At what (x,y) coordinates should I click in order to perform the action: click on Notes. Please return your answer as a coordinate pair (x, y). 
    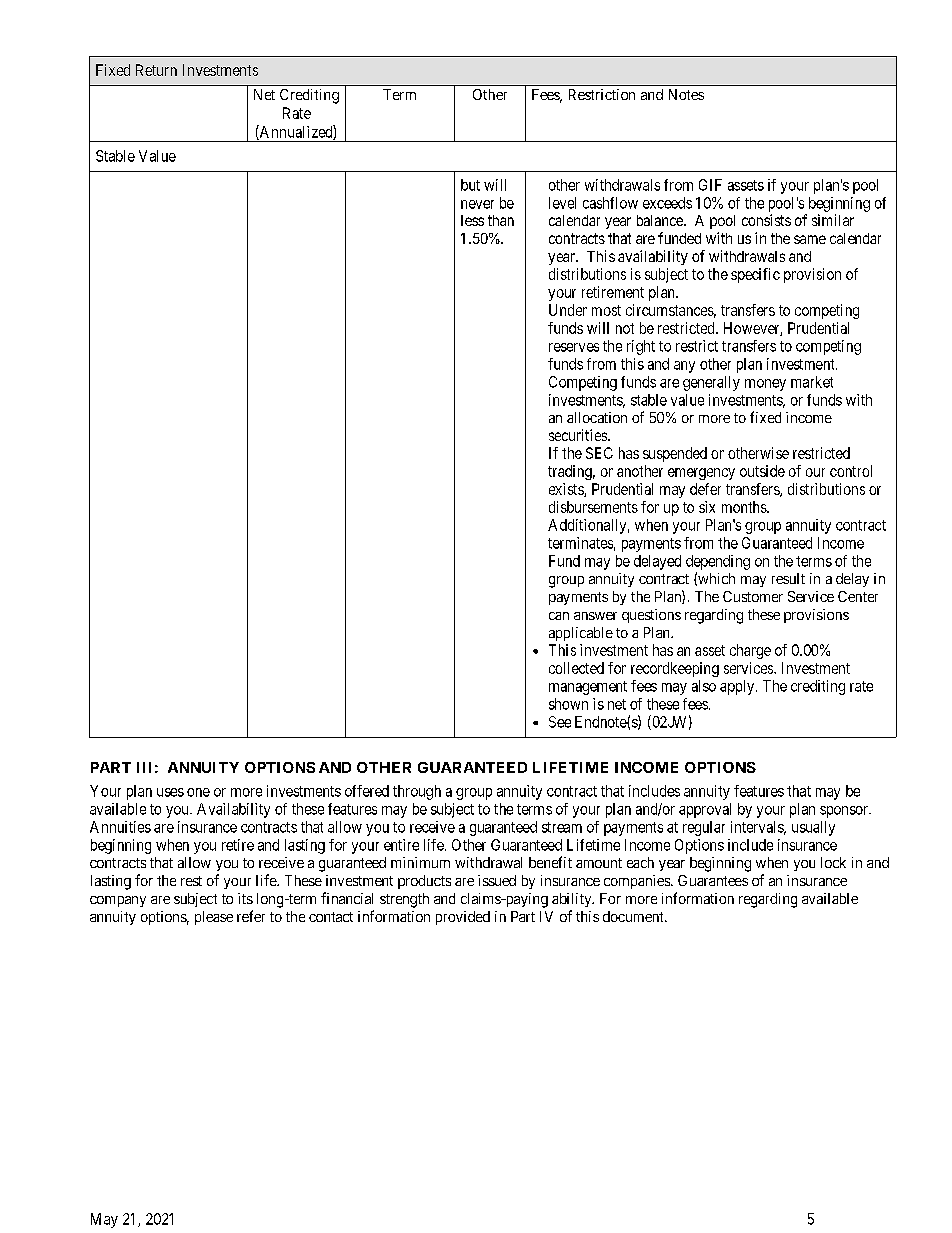
    Looking at the image, I should click on (686, 94).
